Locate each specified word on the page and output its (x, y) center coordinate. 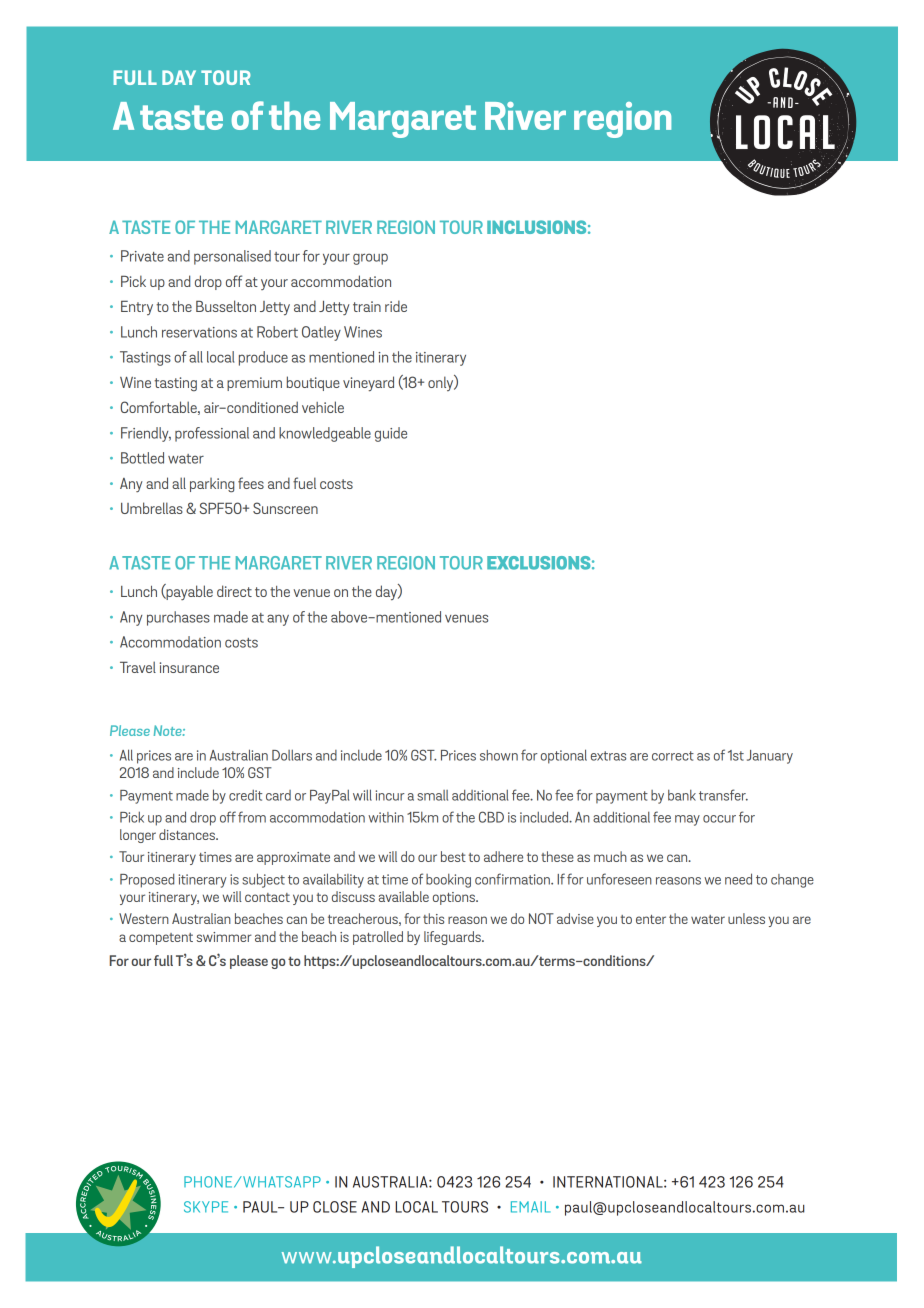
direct (234, 591)
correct (673, 756)
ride (396, 306)
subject (263, 880)
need (738, 879)
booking (448, 881)
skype (206, 1207)
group (370, 259)
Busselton (226, 306)
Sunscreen (285, 508)
